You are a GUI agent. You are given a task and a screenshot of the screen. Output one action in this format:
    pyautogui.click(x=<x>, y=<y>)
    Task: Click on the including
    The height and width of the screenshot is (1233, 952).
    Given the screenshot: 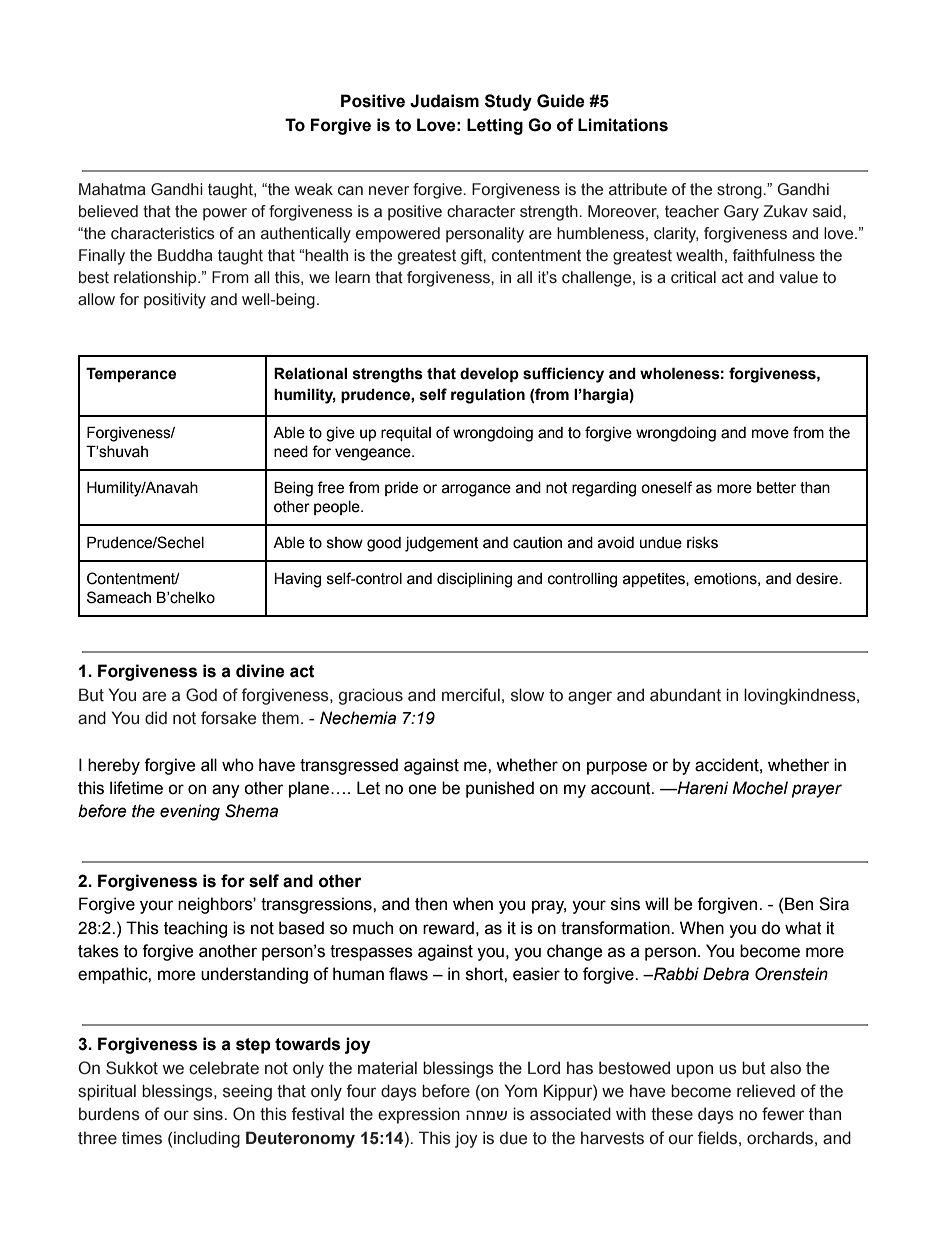 What is the action you would take?
    pyautogui.click(x=207, y=1139)
